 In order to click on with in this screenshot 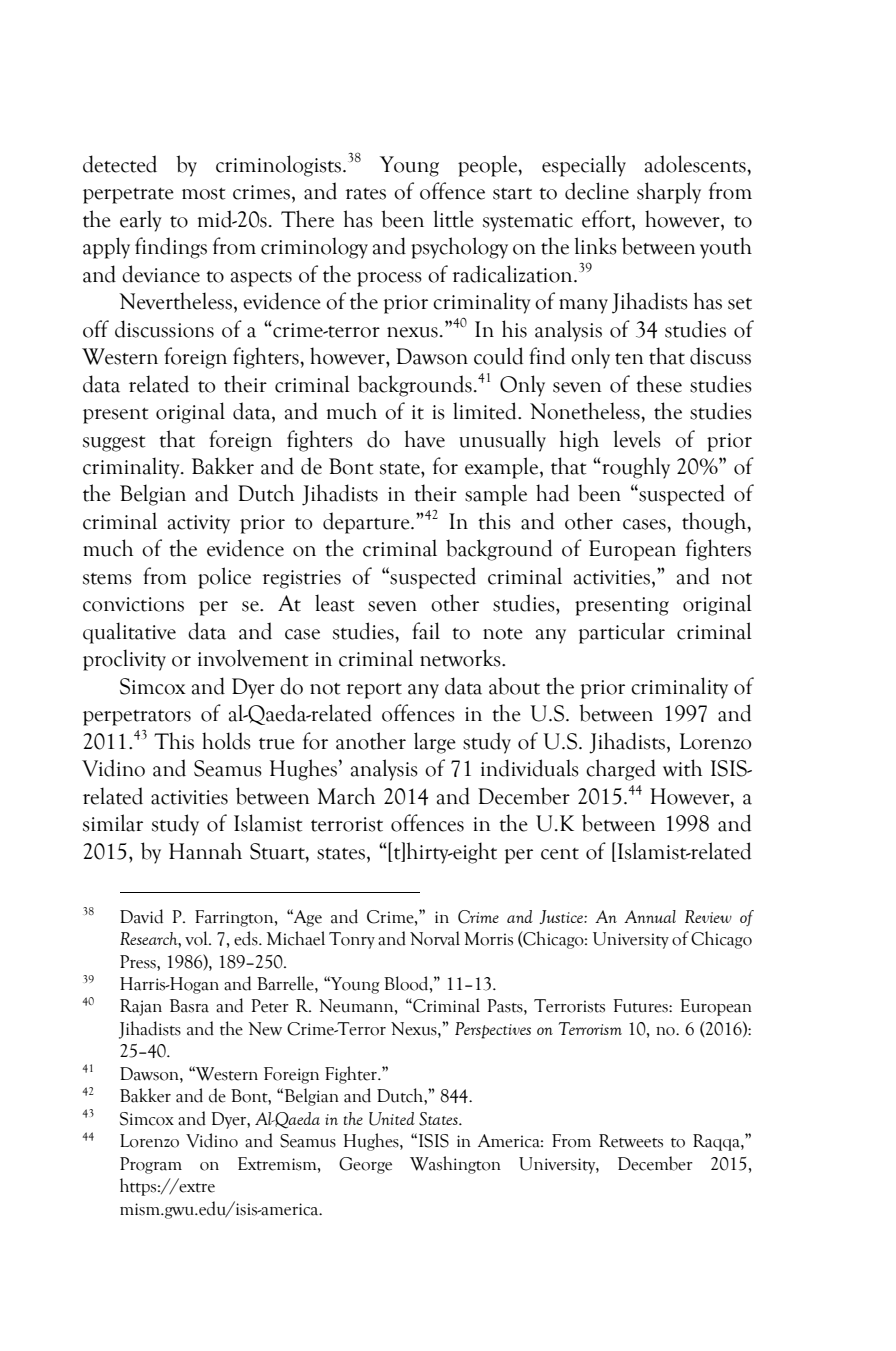, I will do `click(682, 768)`.
